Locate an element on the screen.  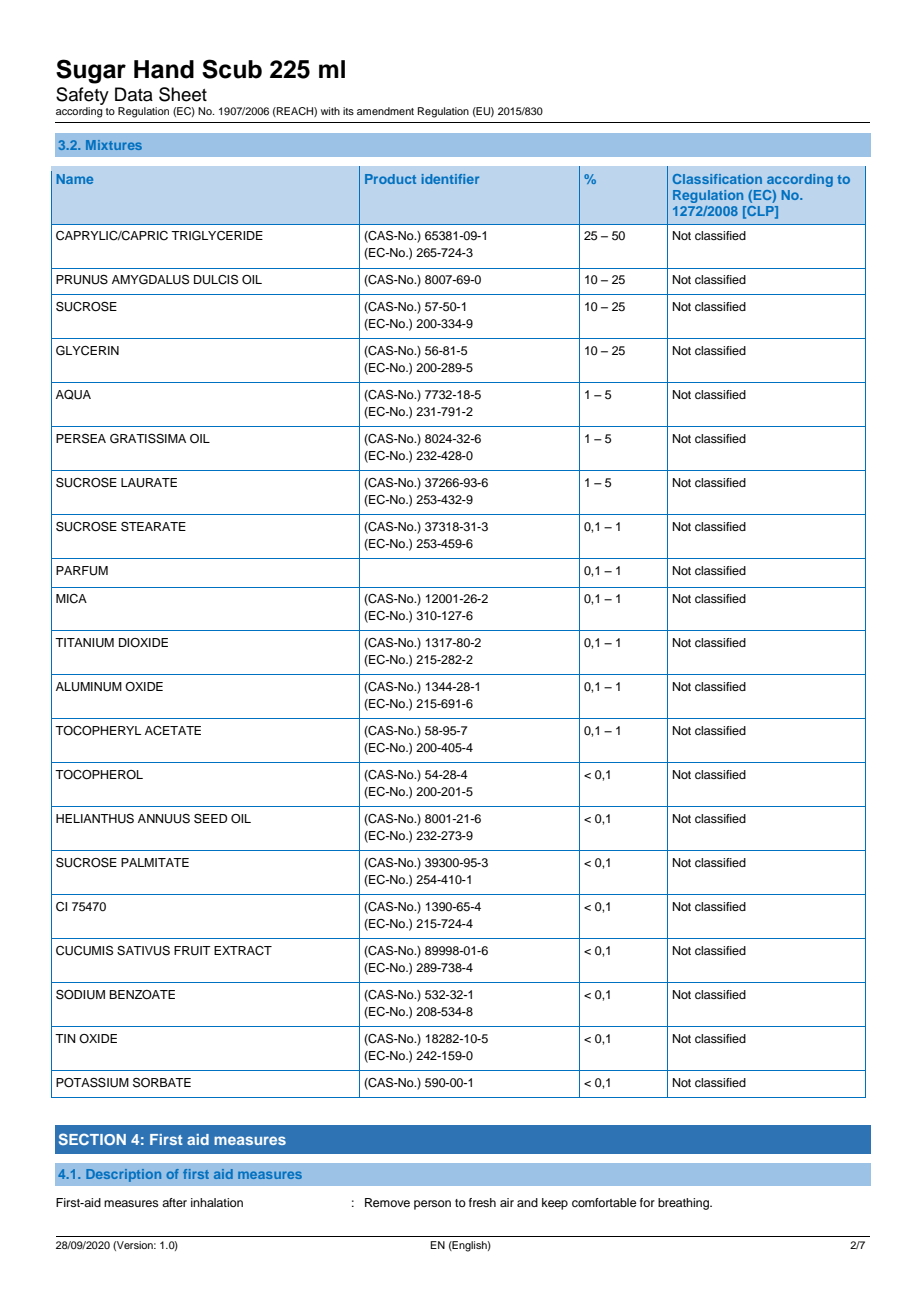
EXTRACT is located at coordinates (243, 951).
